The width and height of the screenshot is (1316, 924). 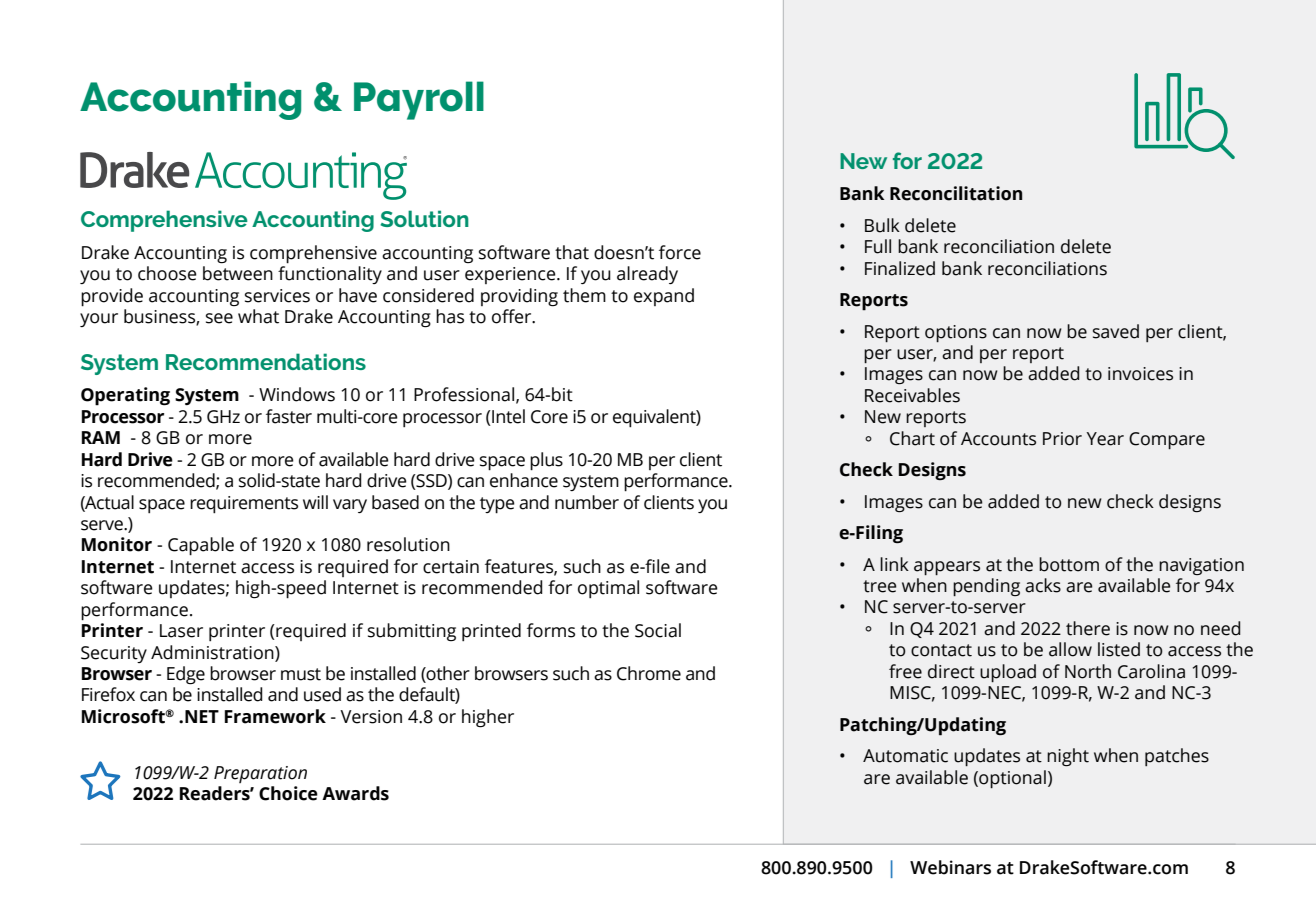 I want to click on acks, so click(x=1043, y=585).
